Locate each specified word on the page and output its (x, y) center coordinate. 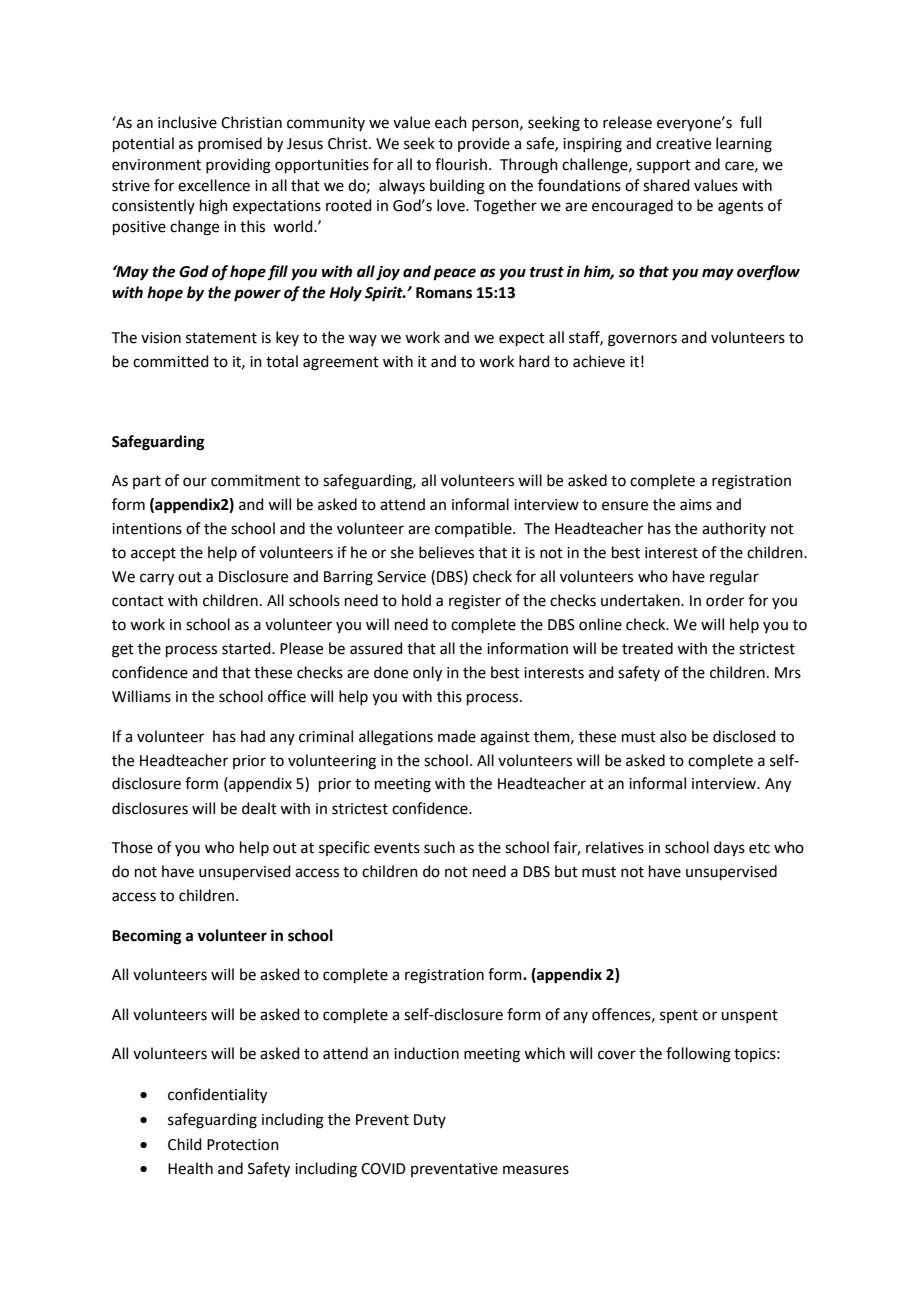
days (729, 849)
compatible (474, 529)
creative (683, 144)
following (698, 1055)
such (439, 847)
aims (696, 505)
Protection (243, 1145)
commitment (255, 481)
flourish (461, 164)
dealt (259, 808)
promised (230, 144)
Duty (430, 1121)
